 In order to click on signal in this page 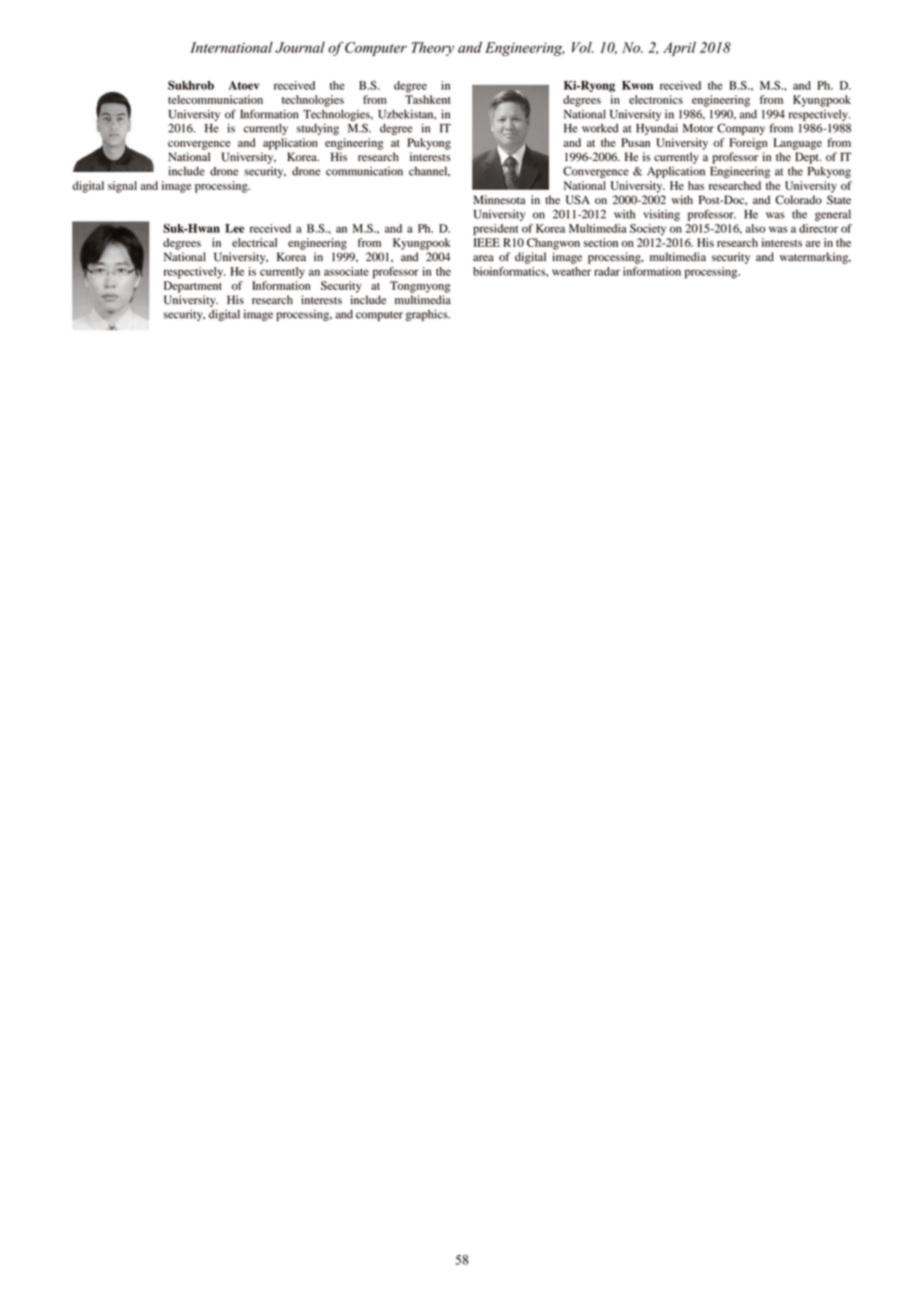, I will do `click(122, 187)`.
